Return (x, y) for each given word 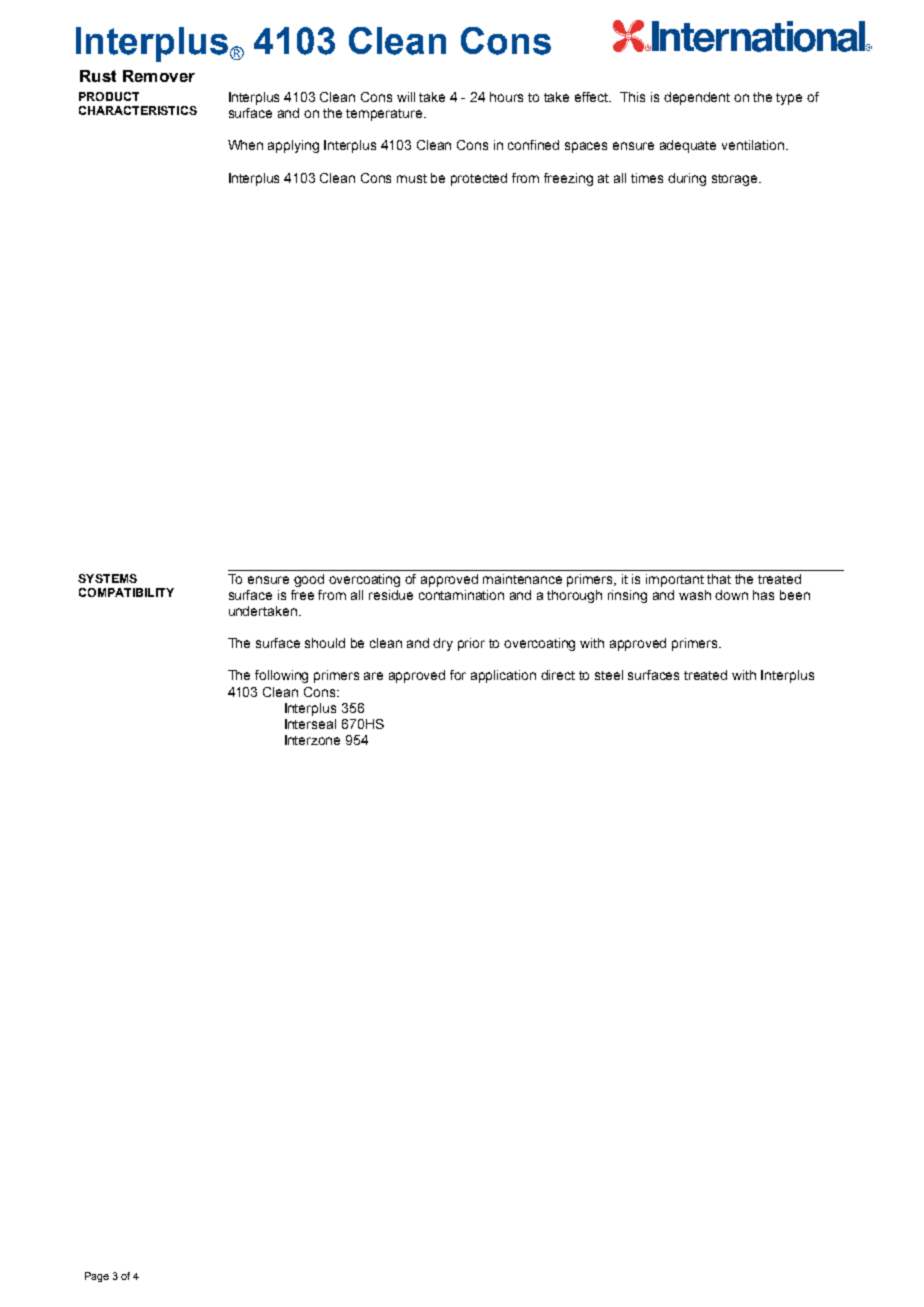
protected (479, 179)
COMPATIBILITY (126, 592)
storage (736, 180)
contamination (461, 595)
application (503, 676)
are (373, 676)
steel (609, 675)
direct (558, 675)
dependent (697, 98)
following (281, 676)
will (406, 97)
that (719, 579)
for (458, 675)
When (245, 145)
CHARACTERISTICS (138, 110)
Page (97, 1277)
